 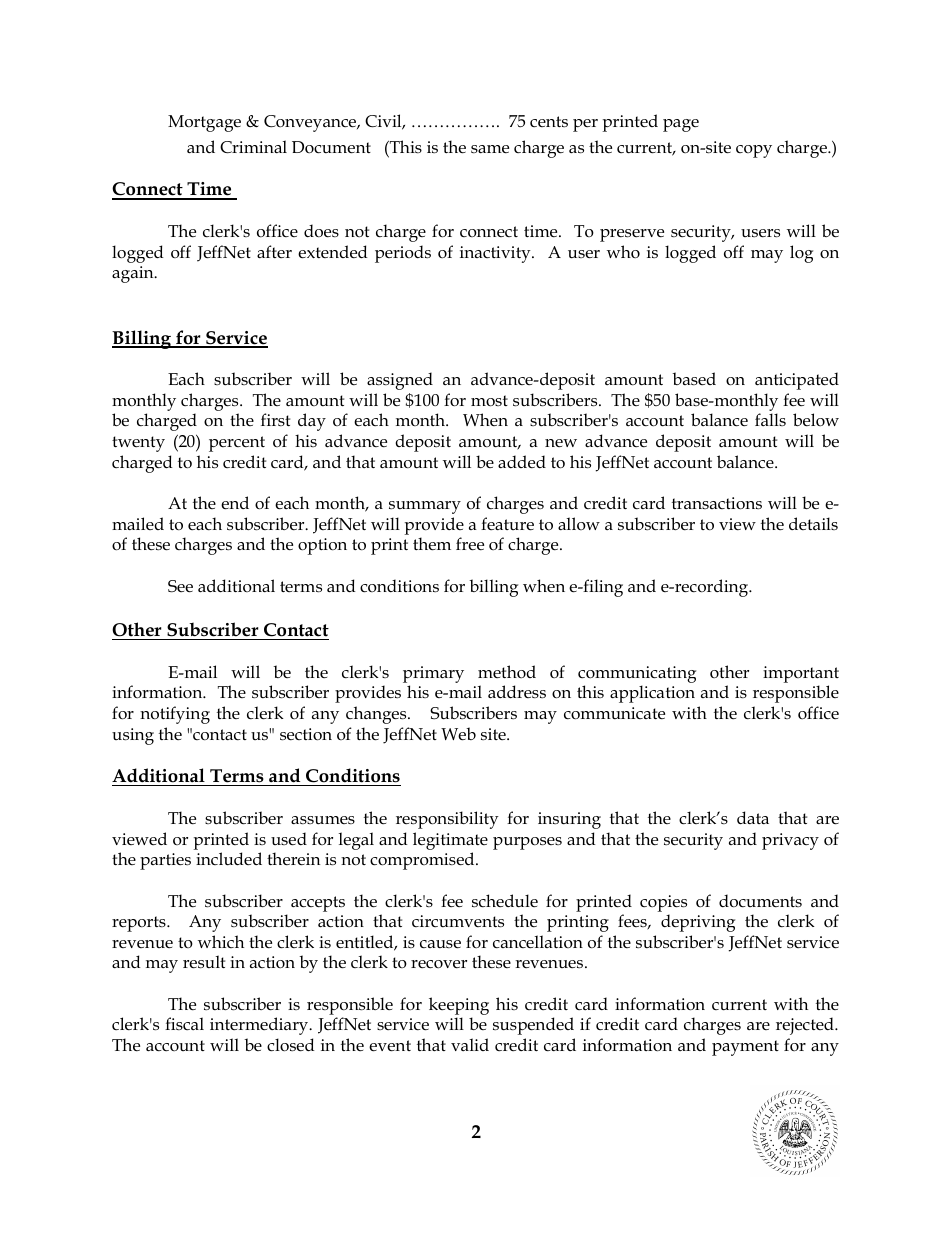 I want to click on copy, so click(x=754, y=151).
